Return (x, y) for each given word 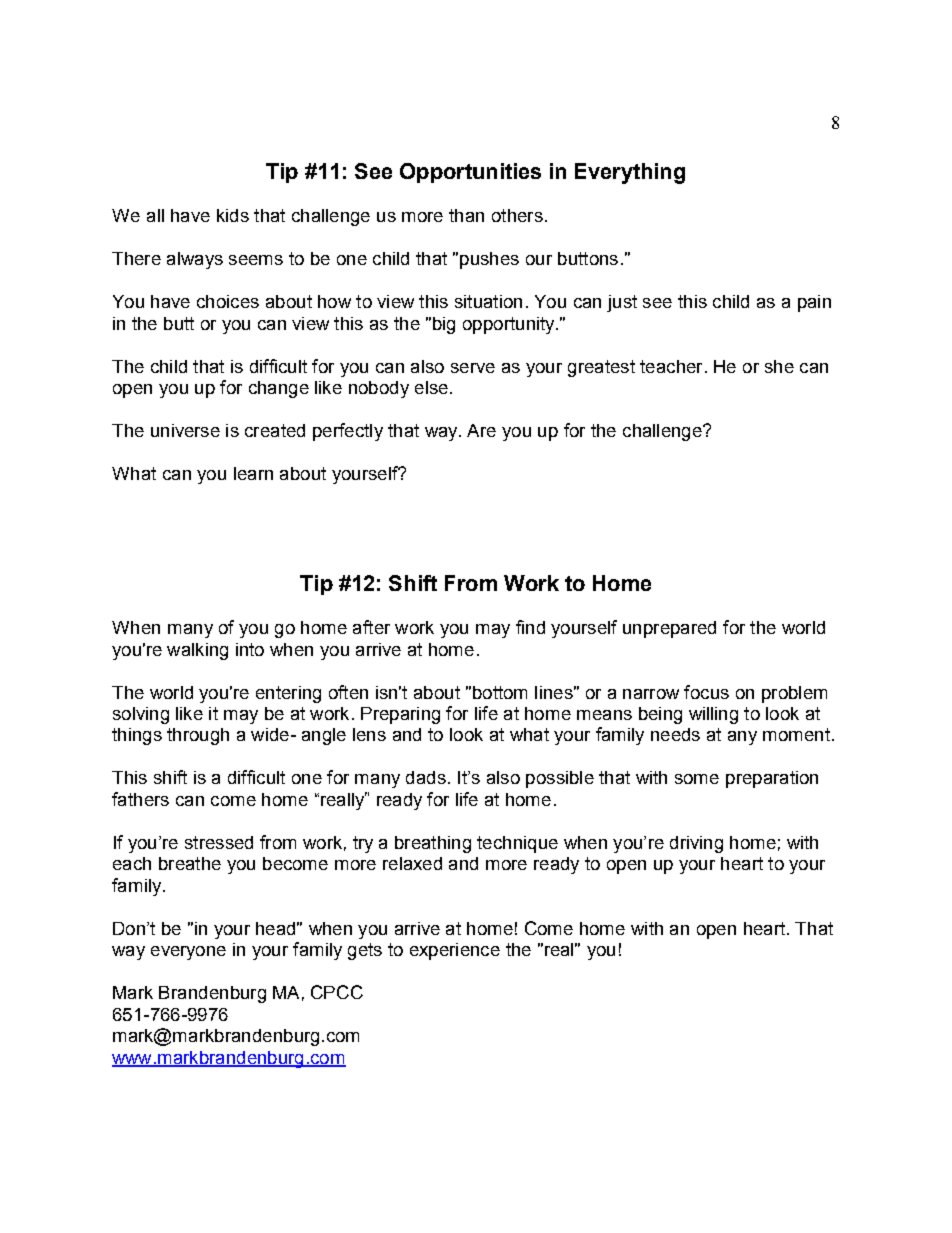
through (198, 736)
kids (233, 215)
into (250, 649)
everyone (188, 953)
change (279, 389)
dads (426, 777)
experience (455, 951)
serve (473, 368)
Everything (630, 173)
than (466, 215)
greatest (601, 368)
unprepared (669, 629)
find (530, 627)
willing (713, 715)
